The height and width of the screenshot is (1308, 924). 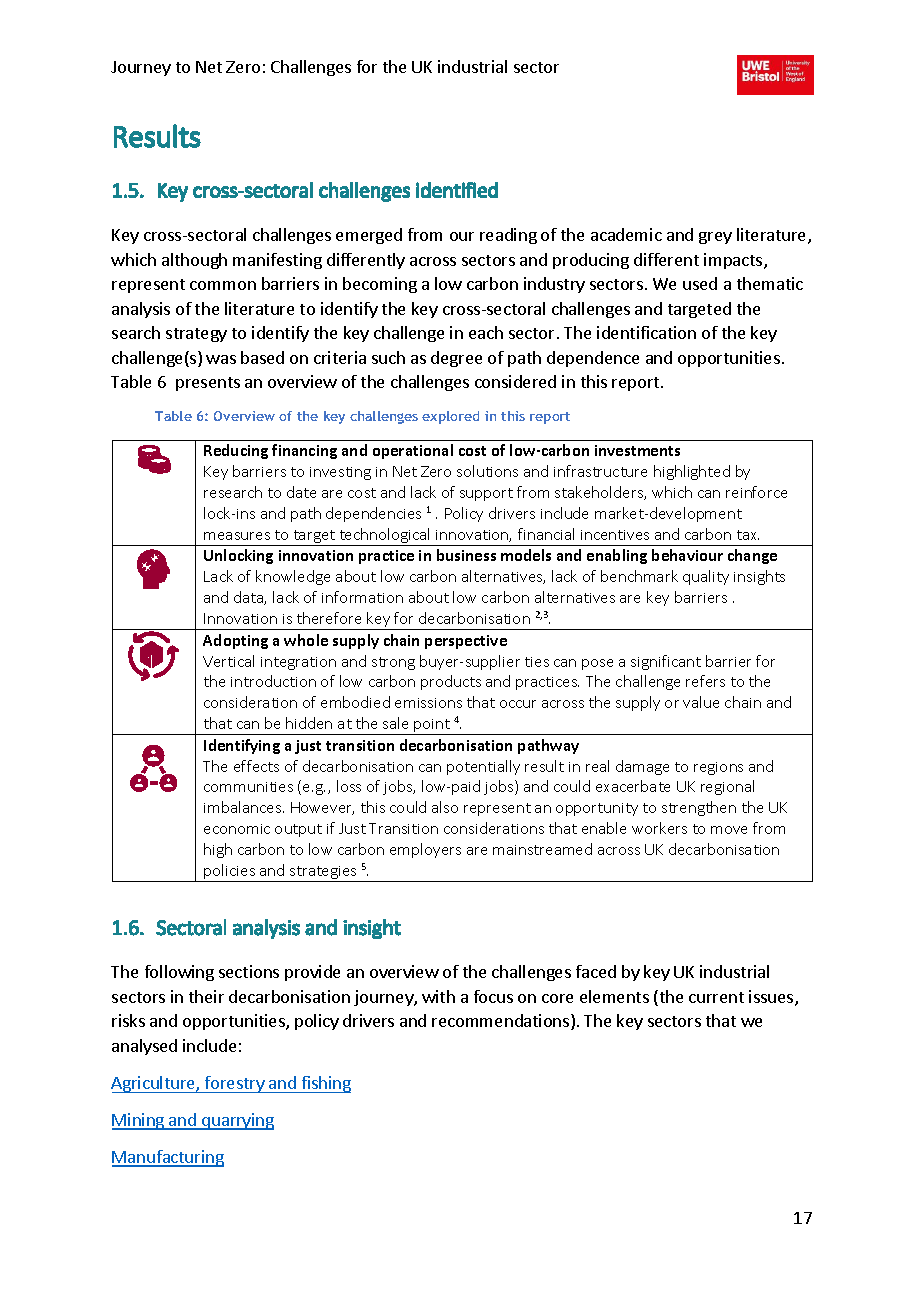 I want to click on fishing, so click(x=325, y=1084).
